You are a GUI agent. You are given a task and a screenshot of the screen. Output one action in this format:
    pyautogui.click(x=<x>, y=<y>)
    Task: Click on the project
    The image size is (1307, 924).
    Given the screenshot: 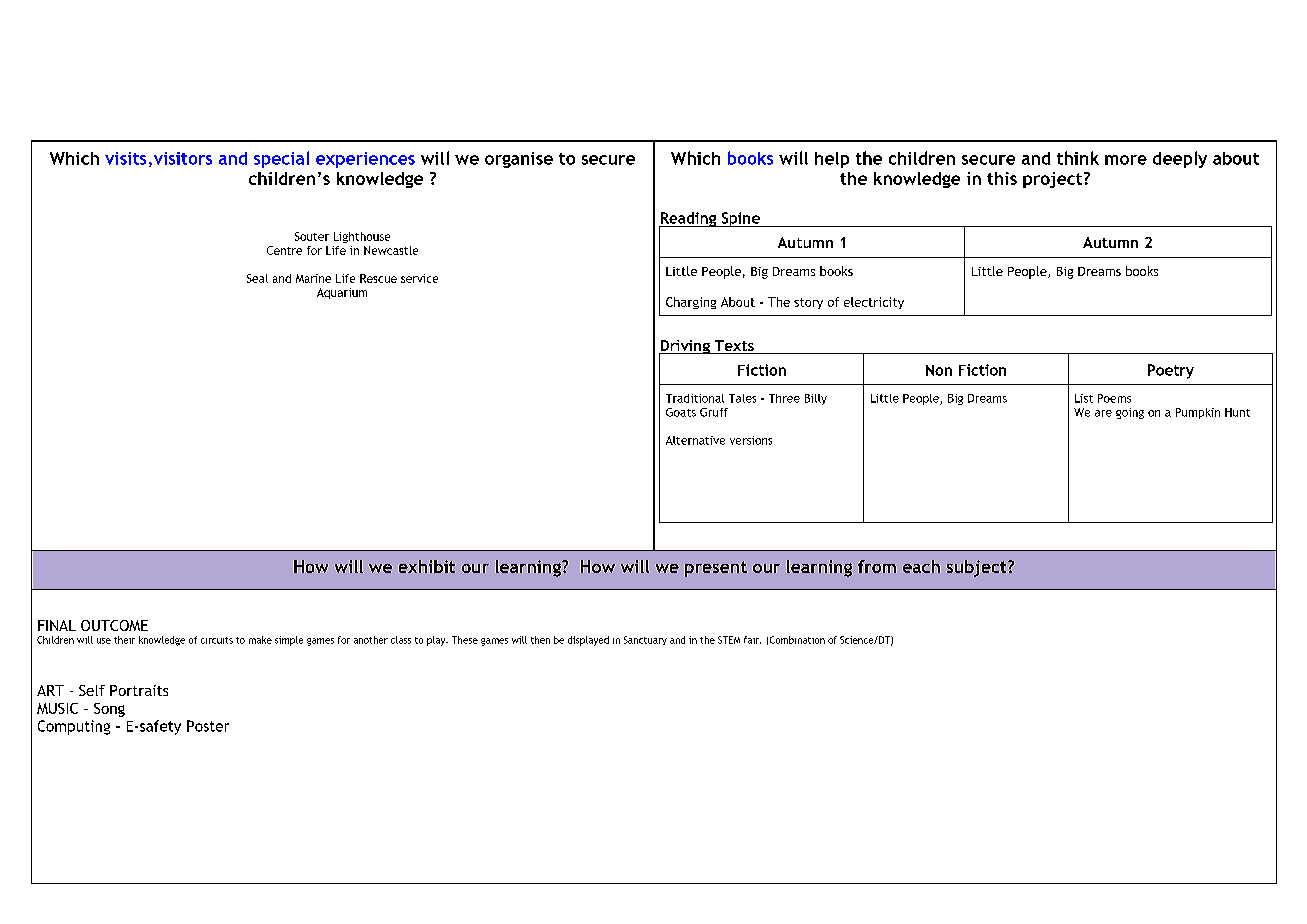 What is the action you would take?
    pyautogui.click(x=1054, y=180)
